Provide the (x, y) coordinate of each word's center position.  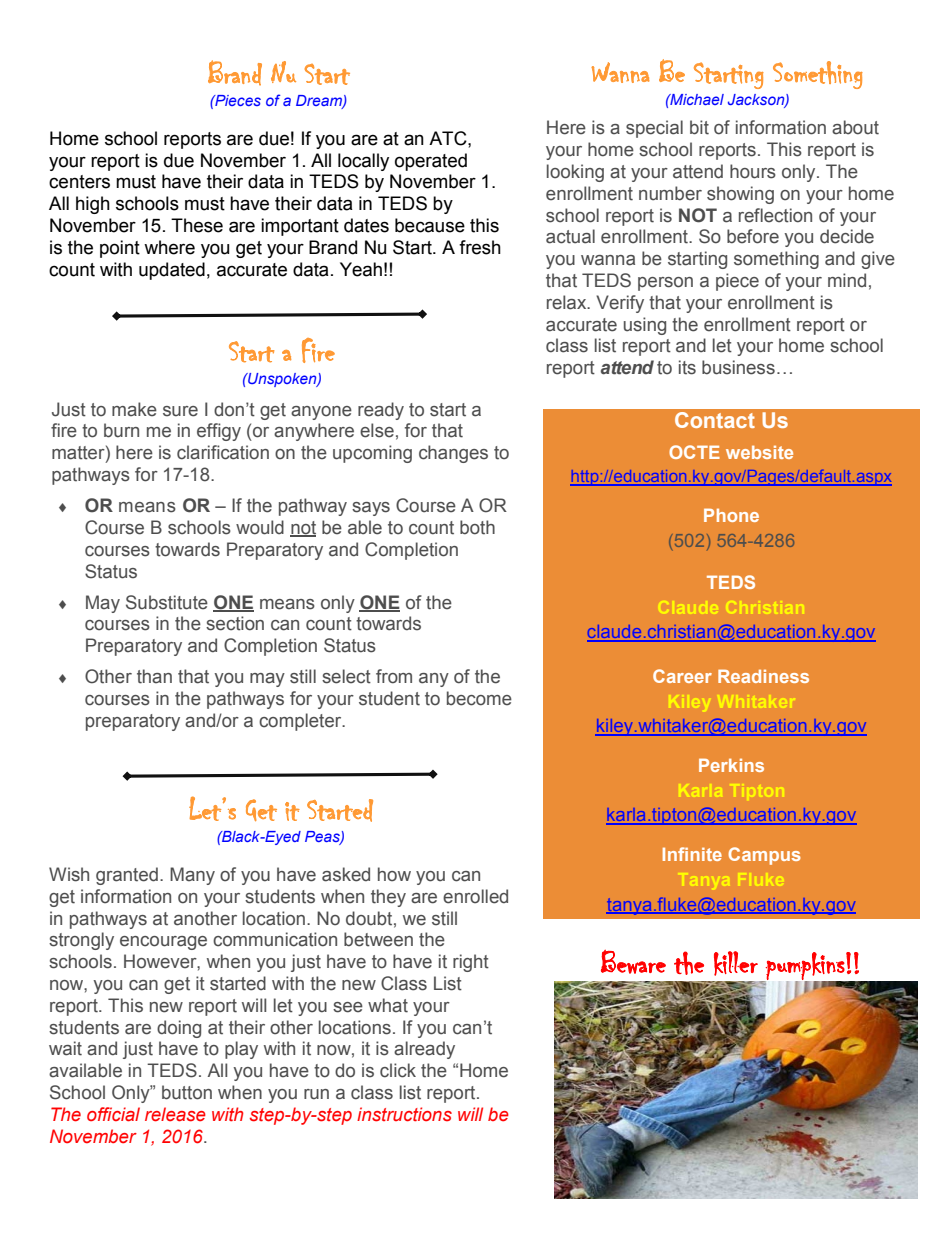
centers (79, 182)
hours (753, 171)
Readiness (763, 676)
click (398, 1070)
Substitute (167, 602)
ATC (449, 138)
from (394, 676)
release (175, 1114)
